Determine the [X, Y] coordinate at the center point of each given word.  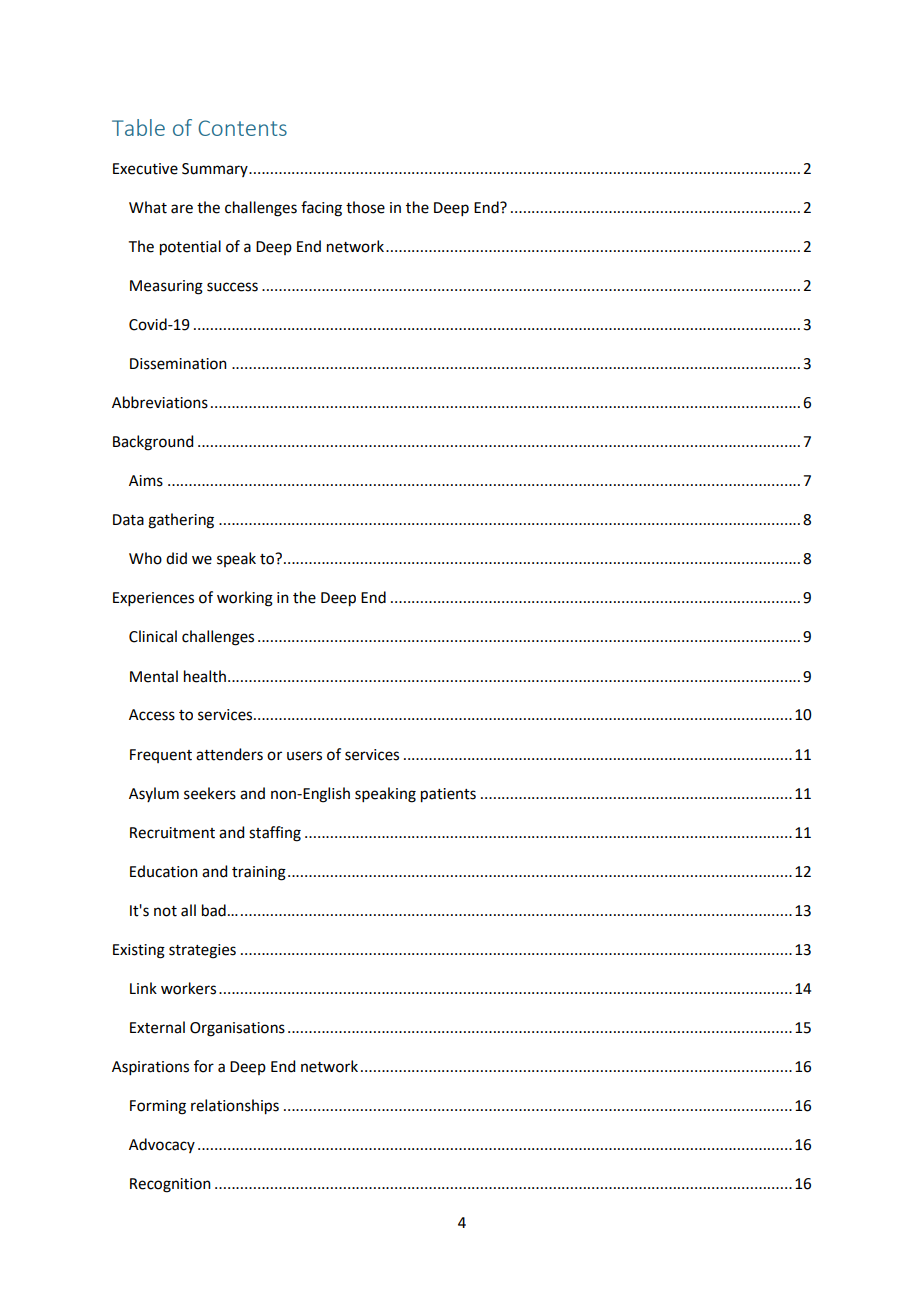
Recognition [170, 1185]
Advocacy [162, 1145]
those [365, 207]
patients [448, 795]
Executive [145, 169]
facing [321, 209]
